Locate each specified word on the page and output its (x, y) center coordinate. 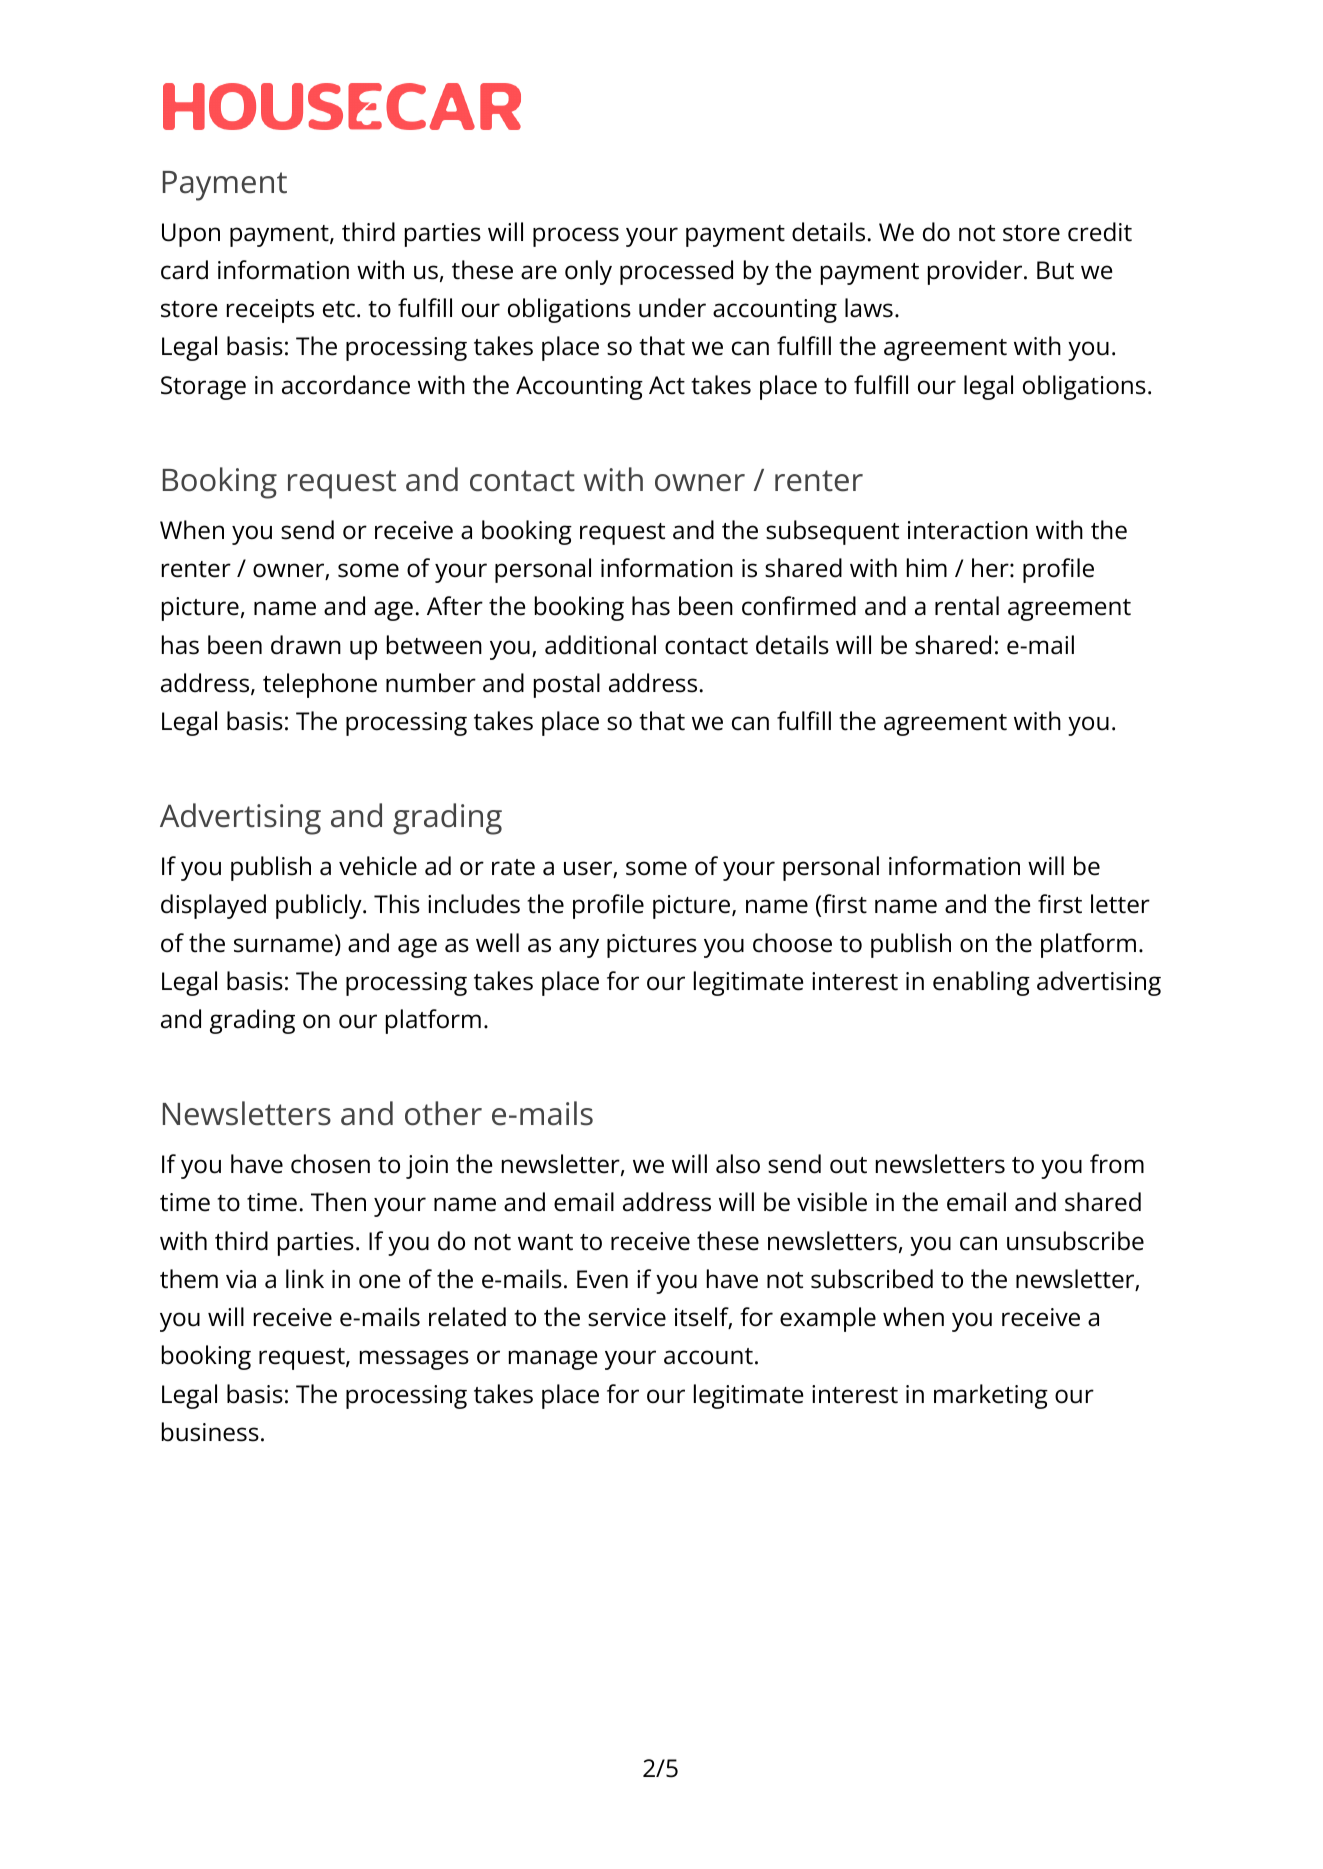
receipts (270, 311)
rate (513, 867)
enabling (981, 983)
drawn (306, 645)
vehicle (378, 866)
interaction (968, 530)
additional (600, 645)
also (738, 1164)
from (1117, 1164)
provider (976, 272)
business (210, 1432)
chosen (330, 1164)
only (588, 272)
